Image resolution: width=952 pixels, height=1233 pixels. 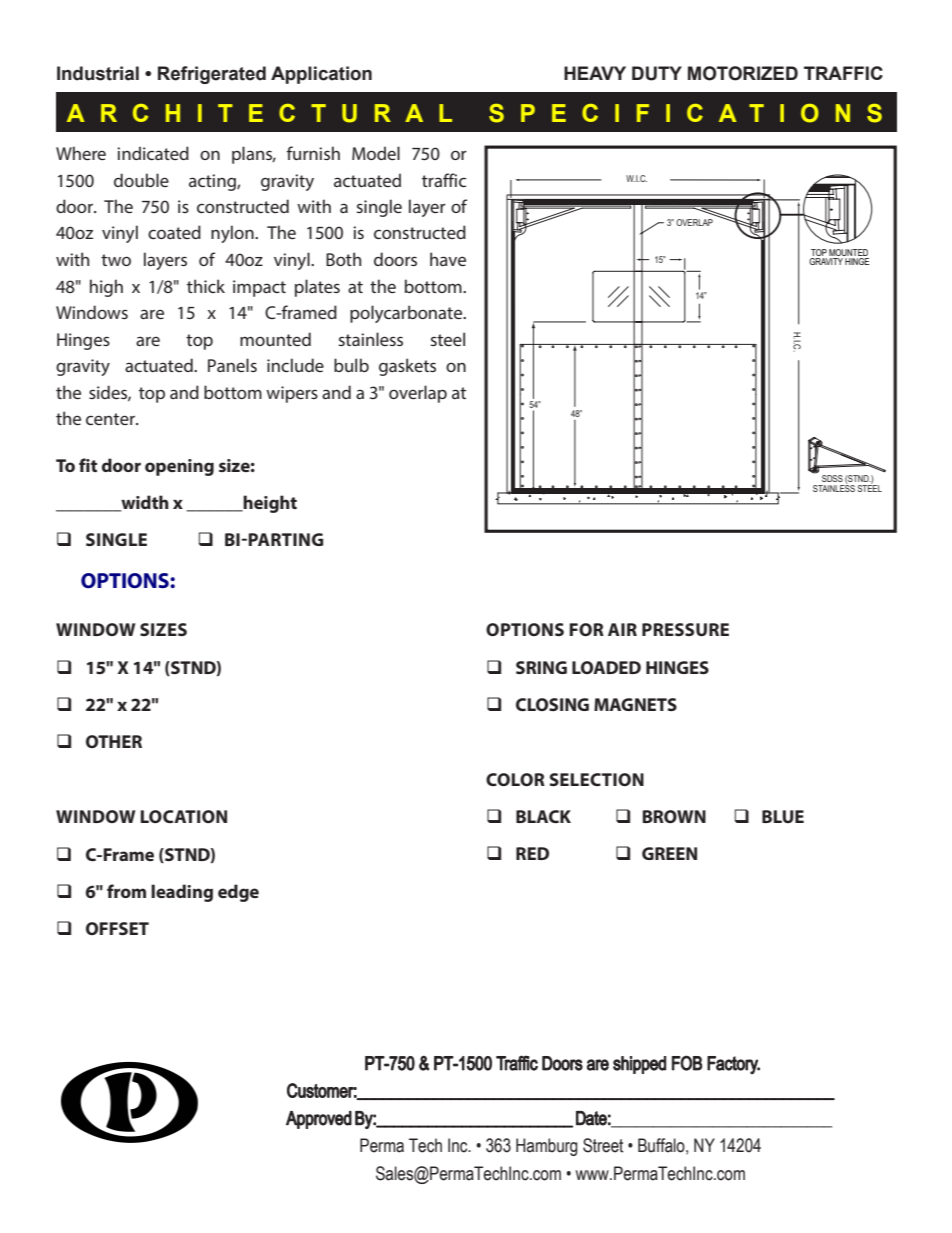 I want to click on opening, so click(x=179, y=467).
